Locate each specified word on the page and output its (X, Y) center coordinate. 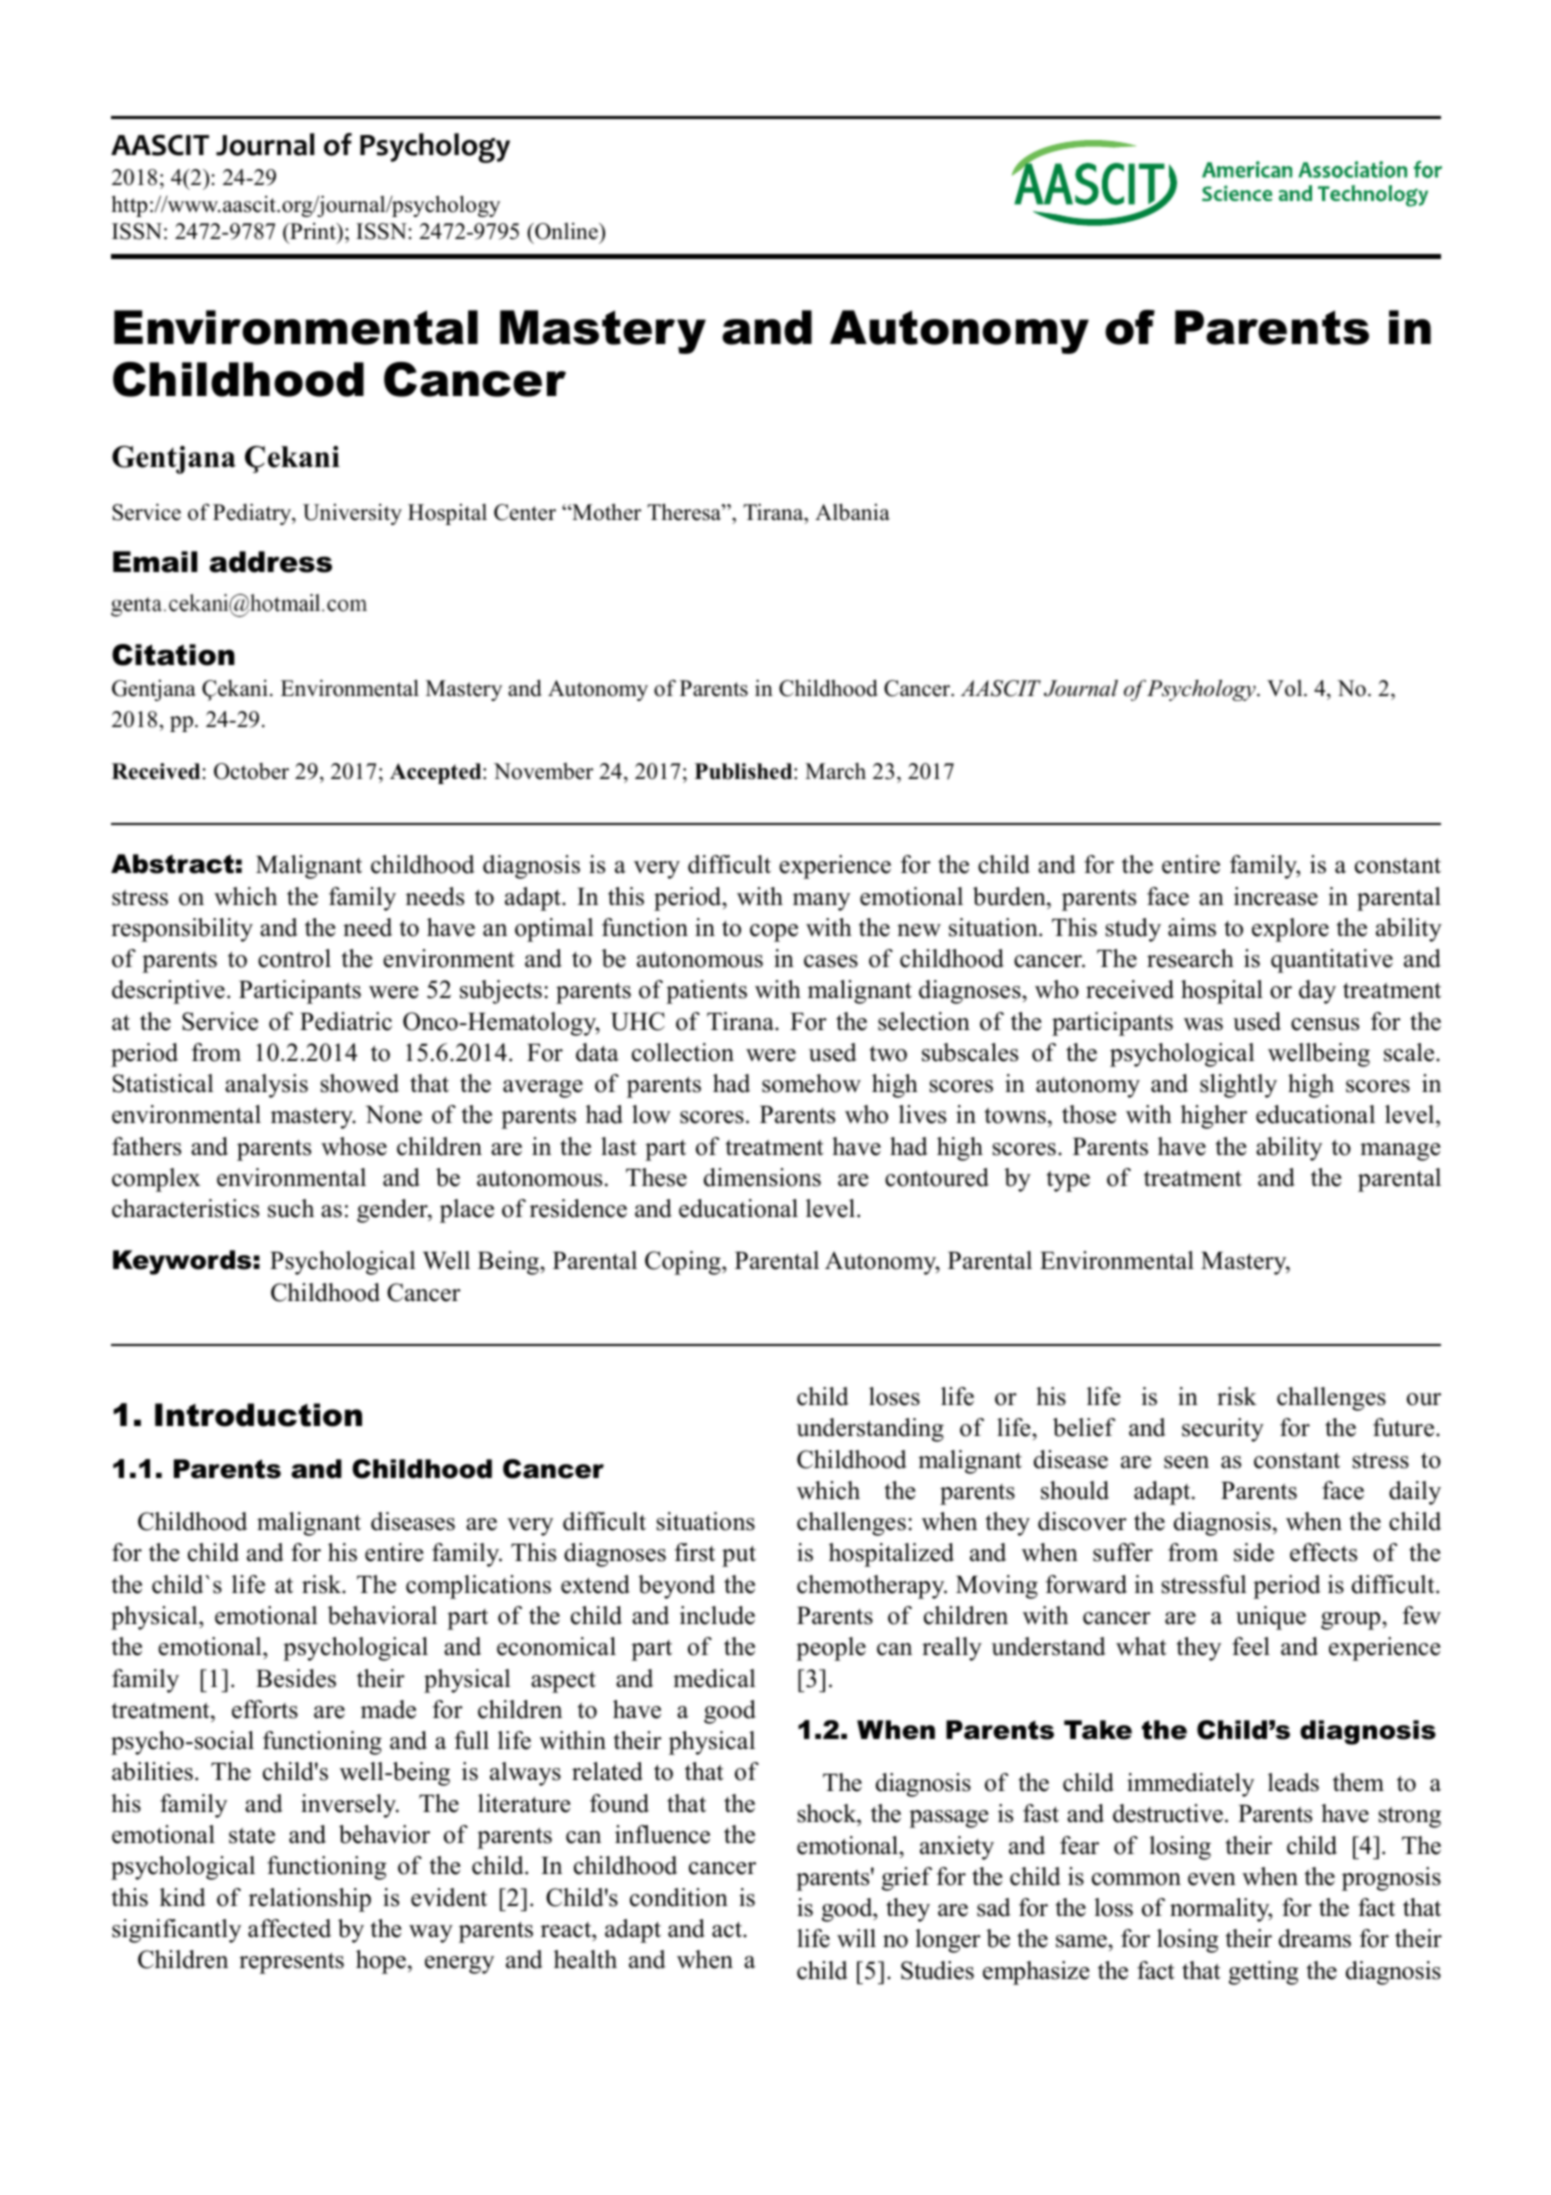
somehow (811, 1083)
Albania (852, 512)
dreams (1315, 1938)
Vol (1286, 688)
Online (566, 231)
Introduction (258, 1415)
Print (313, 231)
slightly (1238, 1086)
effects (1323, 1552)
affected (289, 1928)
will (856, 1938)
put (739, 1556)
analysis (266, 1086)
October (251, 771)
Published (745, 771)
